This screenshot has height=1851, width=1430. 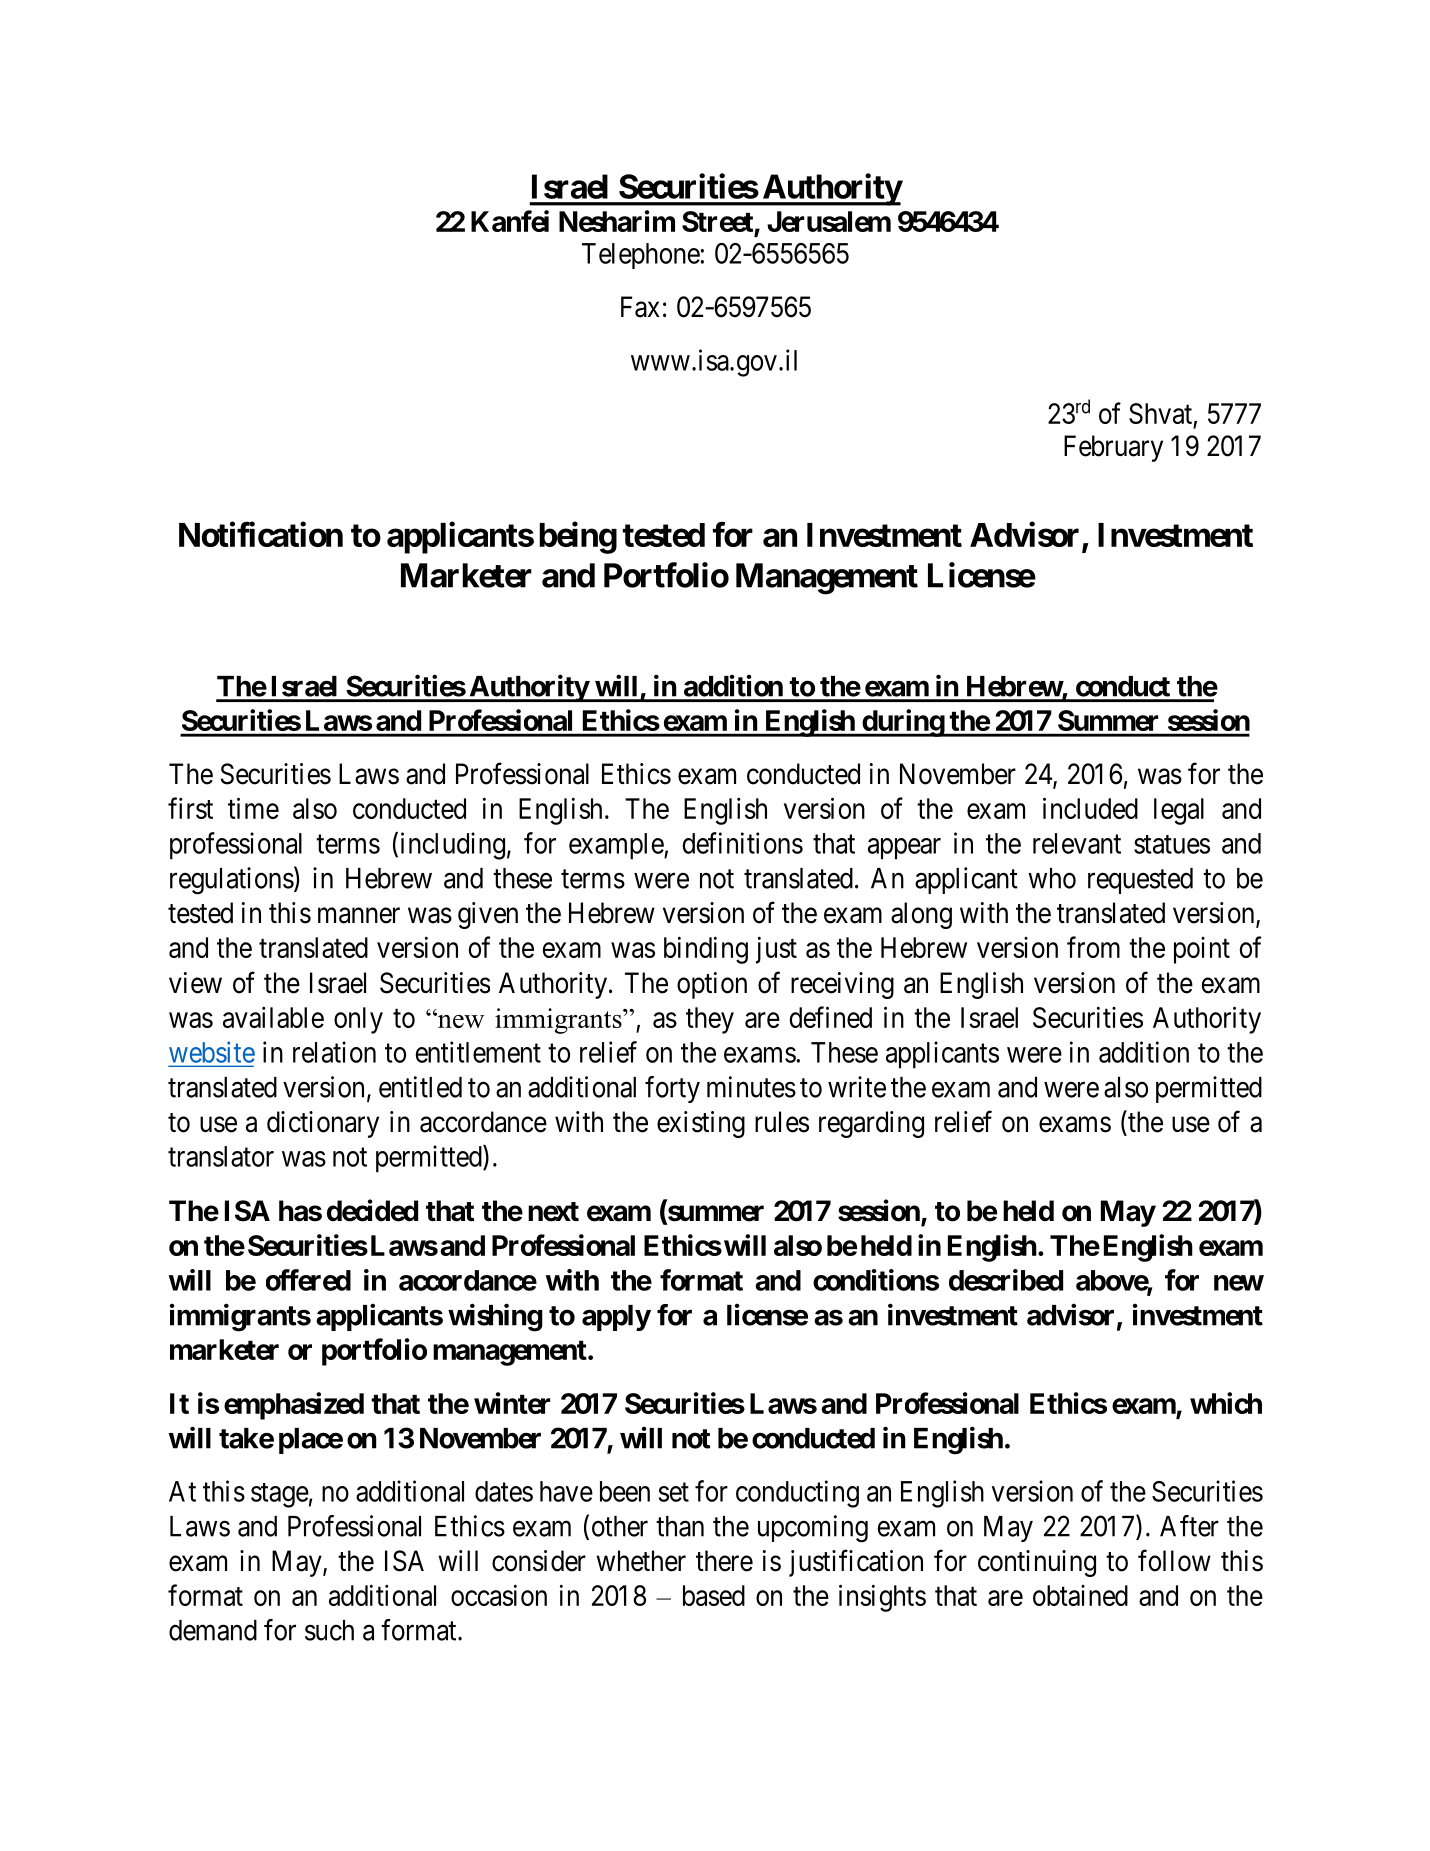 What do you see at coordinates (641, 256) in the screenshot?
I see `Telephone` at bounding box center [641, 256].
